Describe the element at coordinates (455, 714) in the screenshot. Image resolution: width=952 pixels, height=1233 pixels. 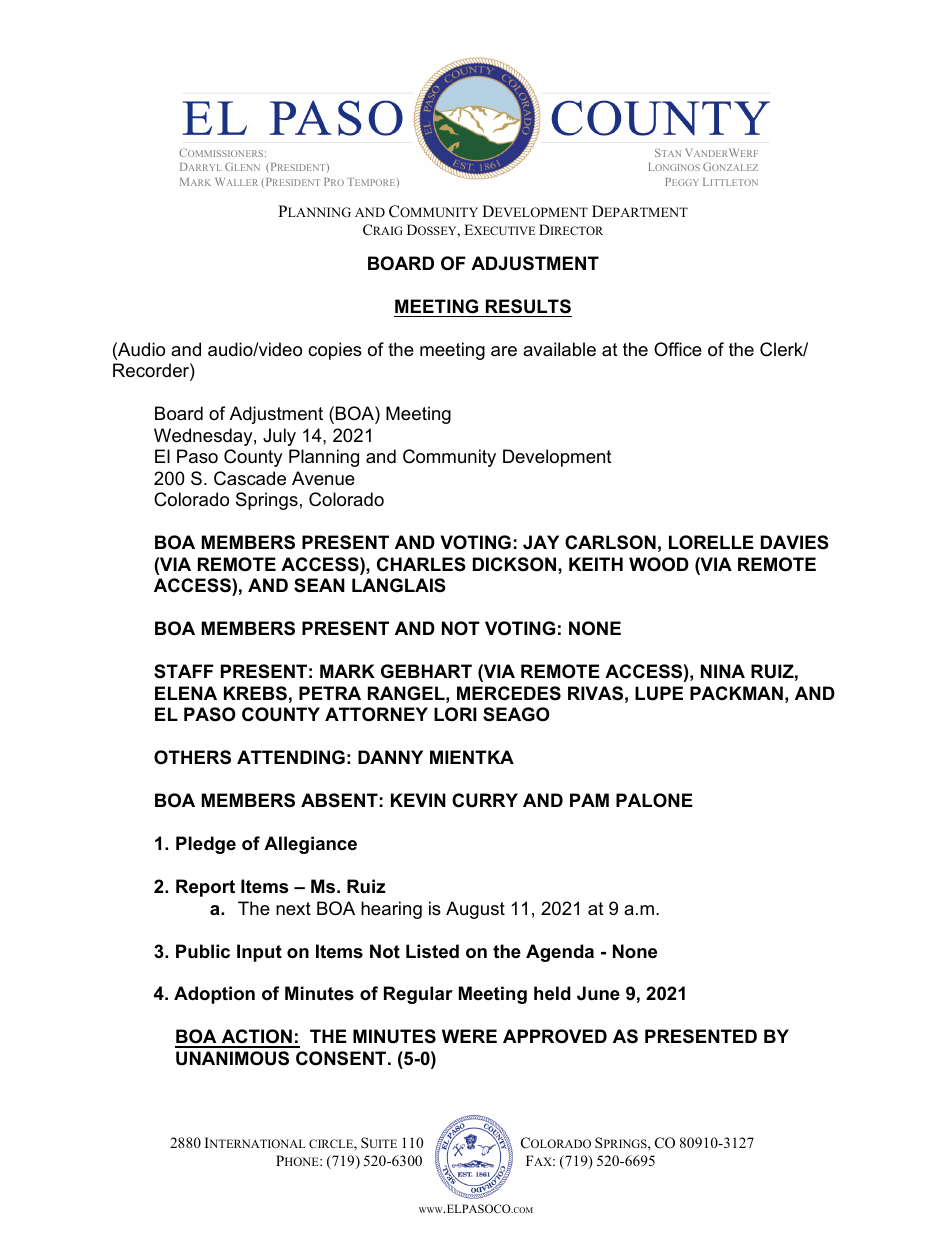
I see `LORI` at that location.
